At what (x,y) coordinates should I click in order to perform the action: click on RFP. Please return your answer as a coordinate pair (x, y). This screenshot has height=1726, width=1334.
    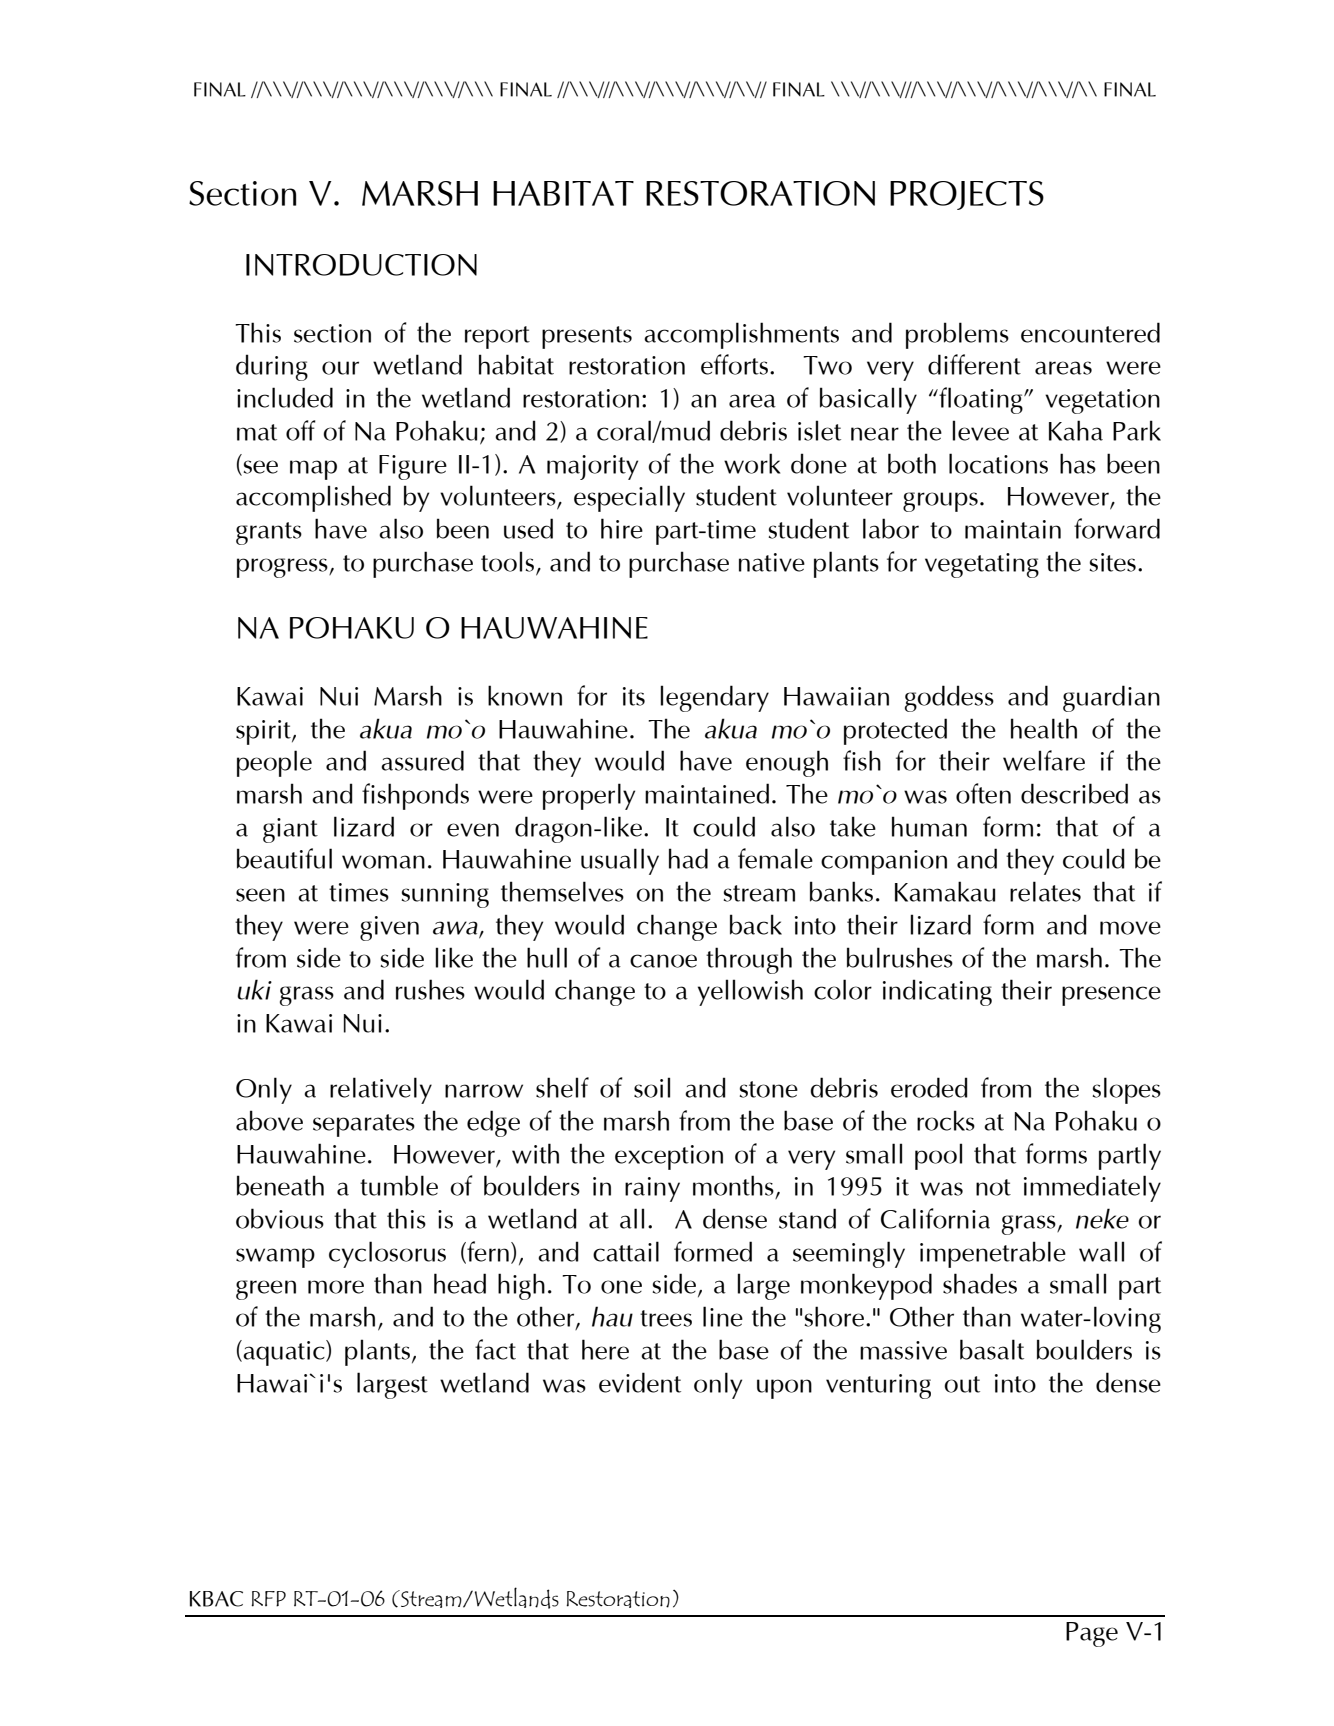
    Looking at the image, I should click on (268, 1599).
